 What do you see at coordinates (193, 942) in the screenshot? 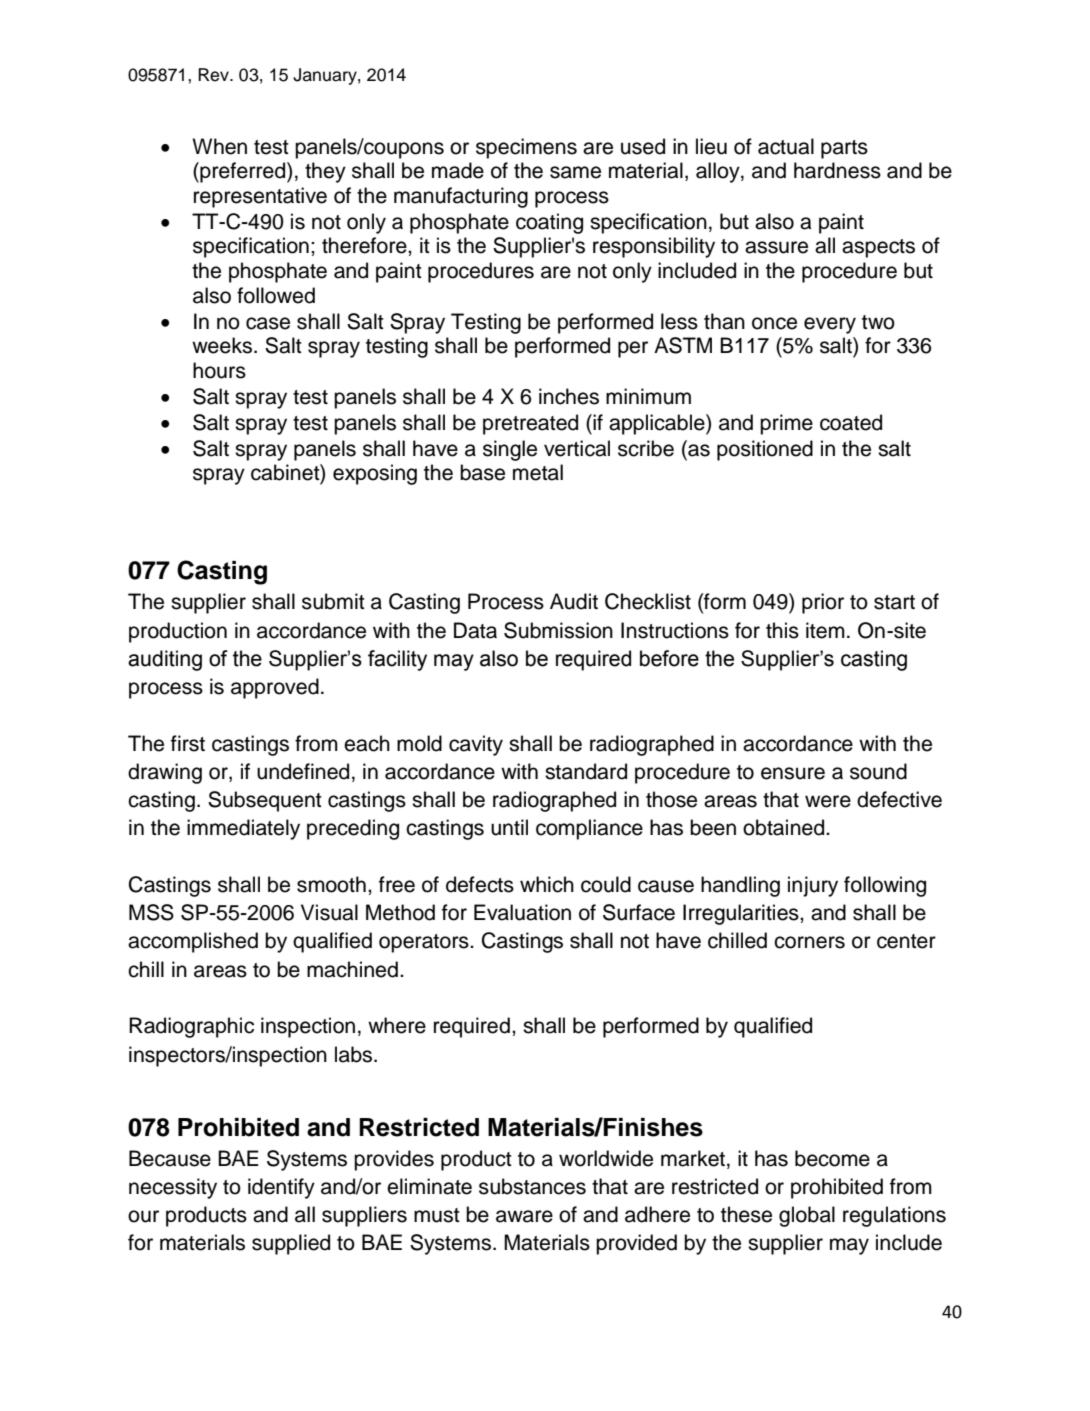
I see `accomplished` at bounding box center [193, 942].
